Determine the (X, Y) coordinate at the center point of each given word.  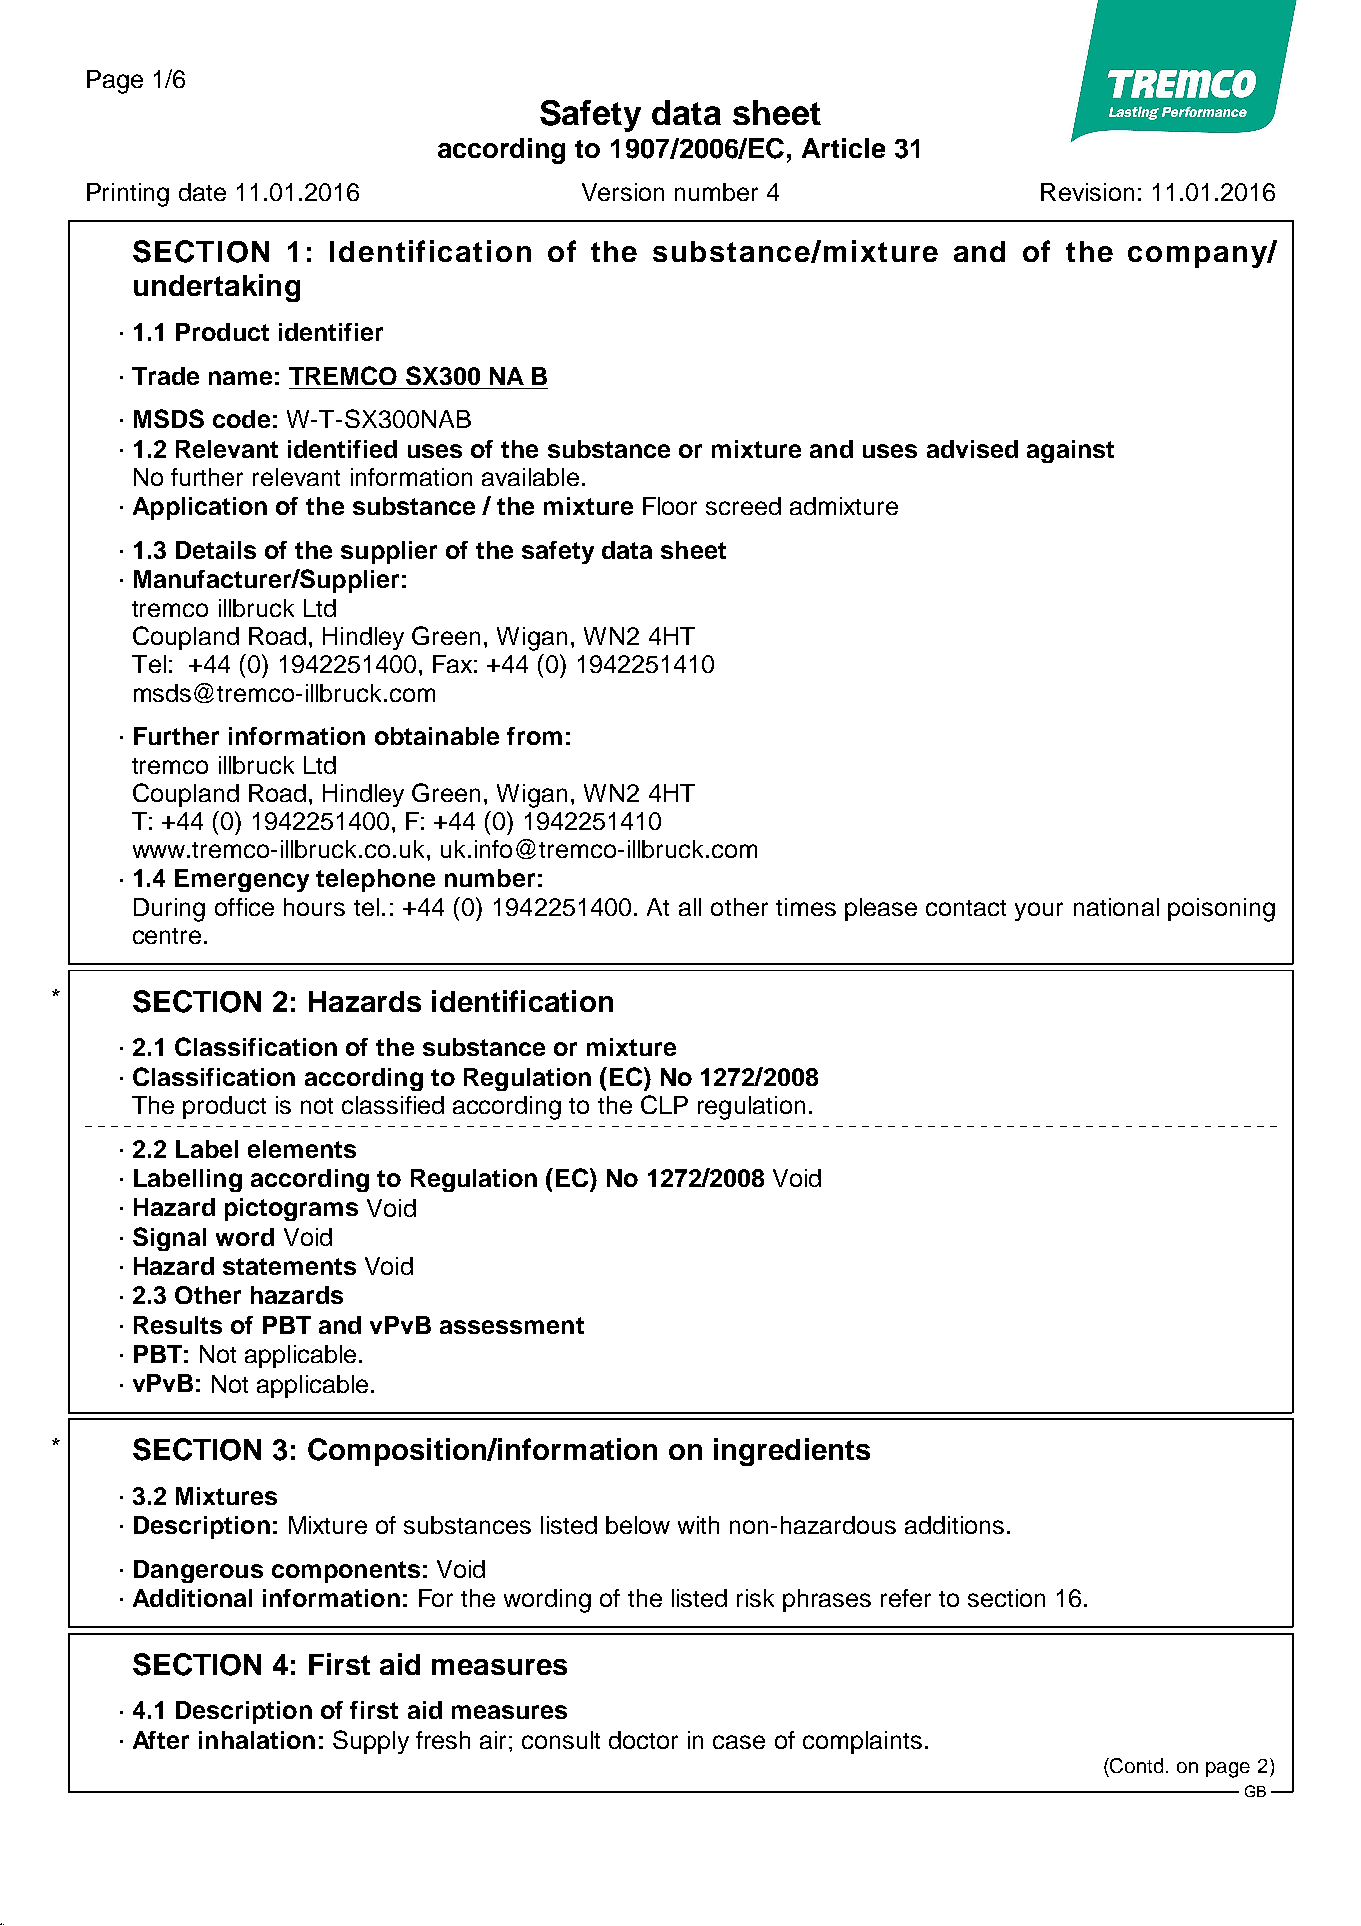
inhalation (257, 1740)
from (534, 736)
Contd (1138, 1765)
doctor (643, 1740)
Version (623, 192)
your (1039, 911)
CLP (664, 1104)
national (1116, 907)
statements (289, 1266)
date (202, 192)
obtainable (437, 736)
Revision (1087, 192)
